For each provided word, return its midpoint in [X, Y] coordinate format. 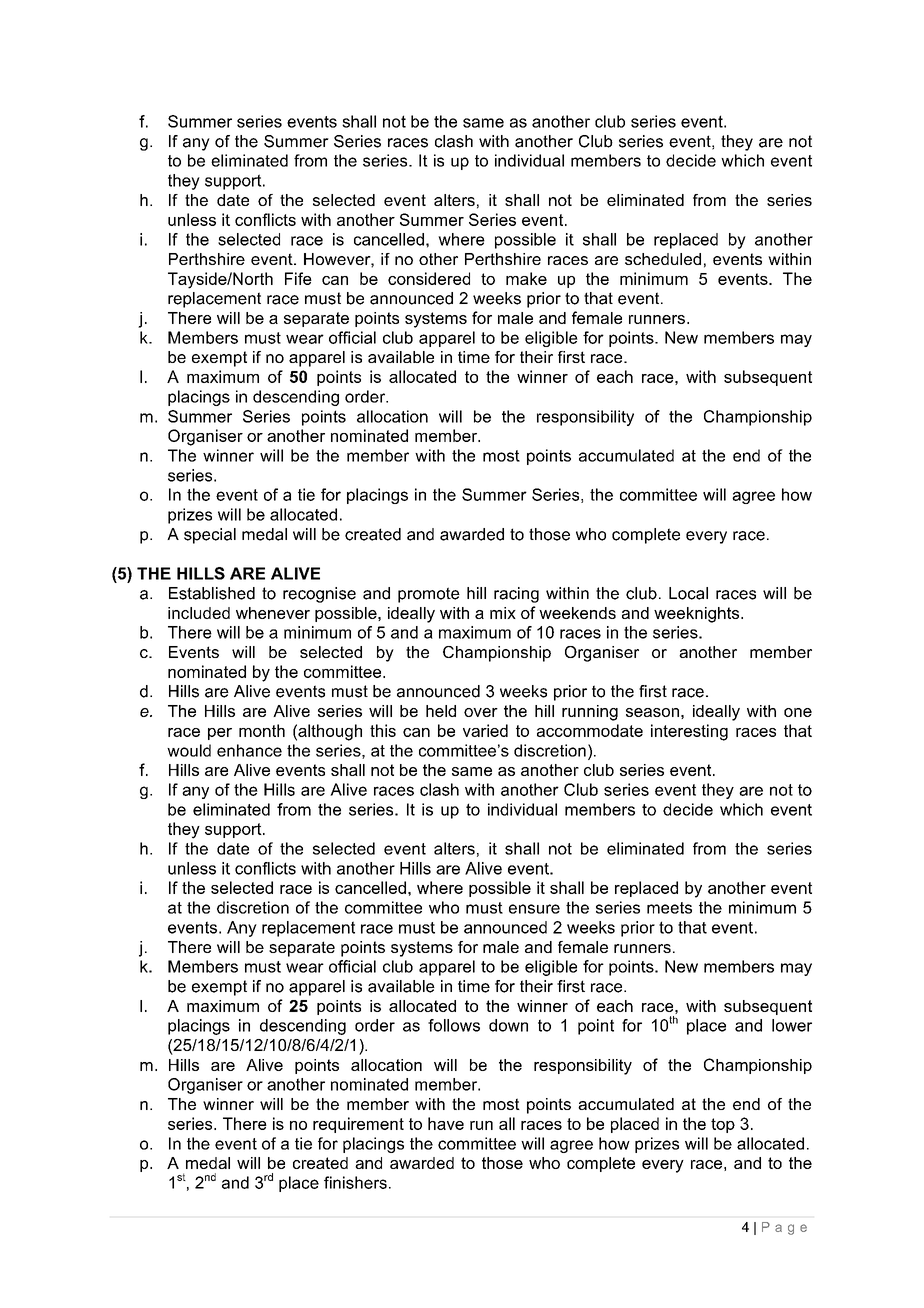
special [210, 536]
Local [688, 593]
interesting [689, 732]
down [508, 1025]
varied [485, 730]
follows [454, 1025]
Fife [298, 278]
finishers [355, 1182]
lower [792, 1025]
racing [516, 595]
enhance [249, 750]
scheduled [663, 259]
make [526, 278]
